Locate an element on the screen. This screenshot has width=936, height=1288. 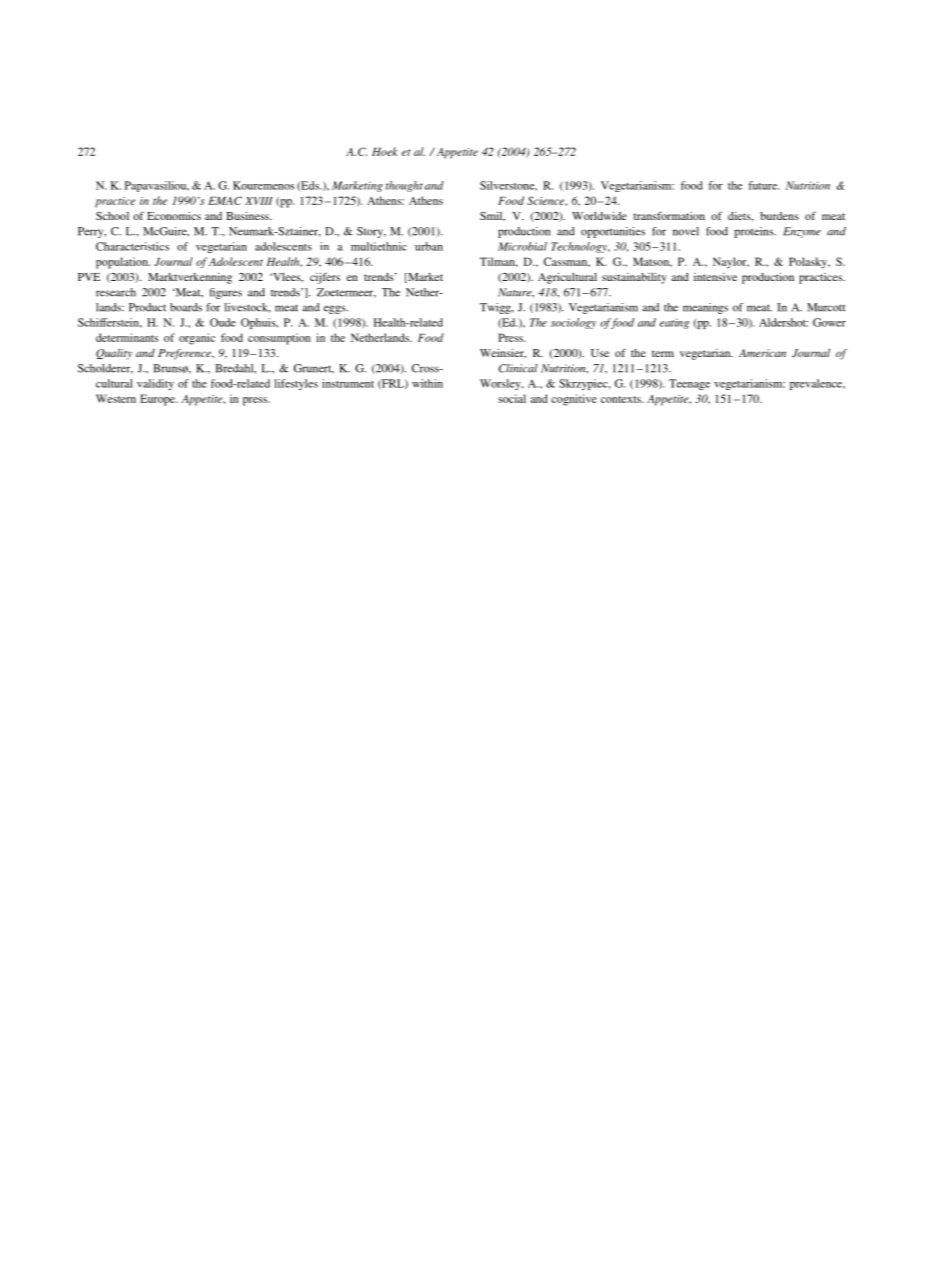
eating is located at coordinates (674, 323).
